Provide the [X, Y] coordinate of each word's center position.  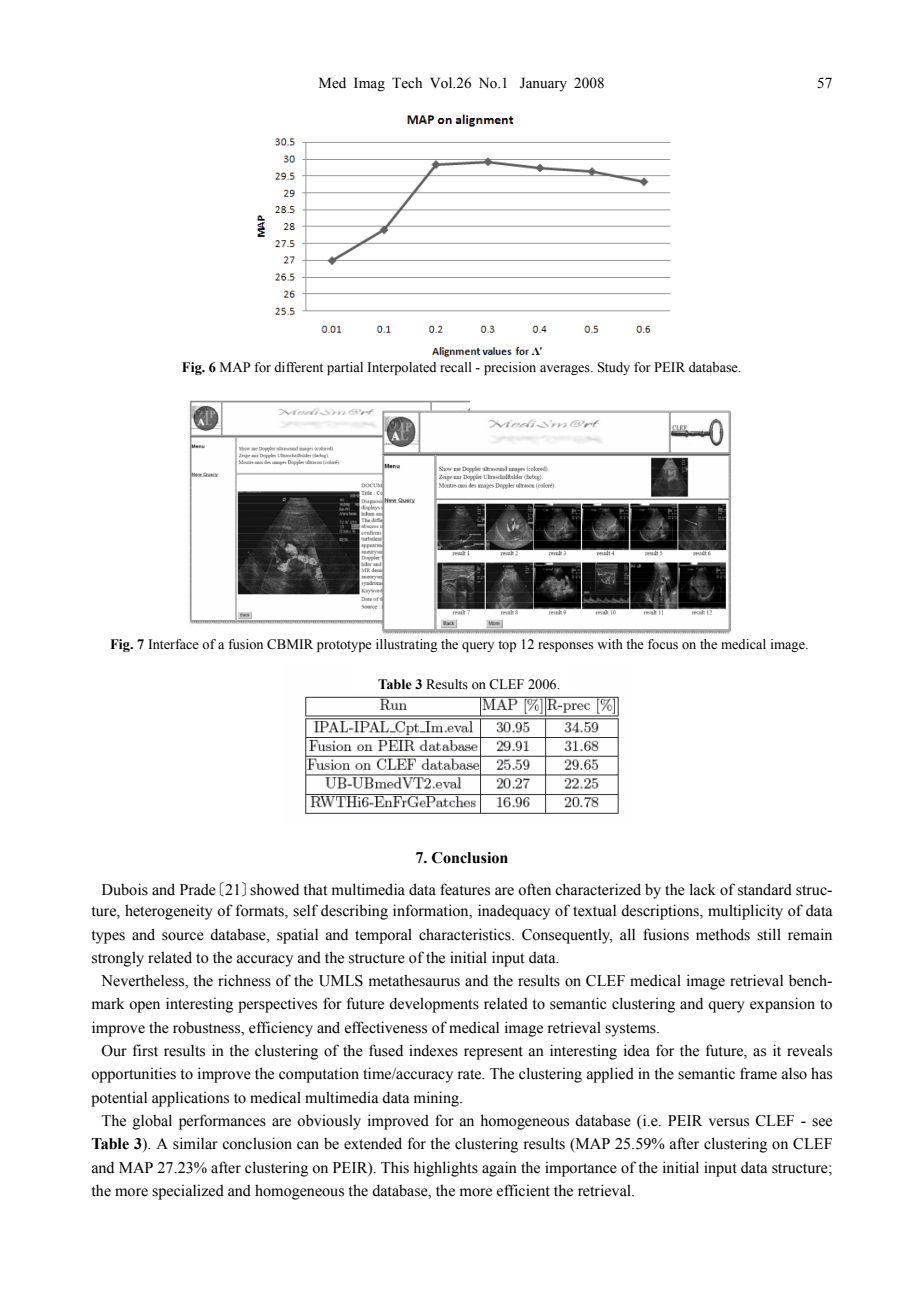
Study [613, 368]
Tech [407, 83]
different [298, 367]
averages [566, 370]
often [534, 889]
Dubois [125, 889]
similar [195, 1143]
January [543, 84]
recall [456, 367]
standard [765, 889]
